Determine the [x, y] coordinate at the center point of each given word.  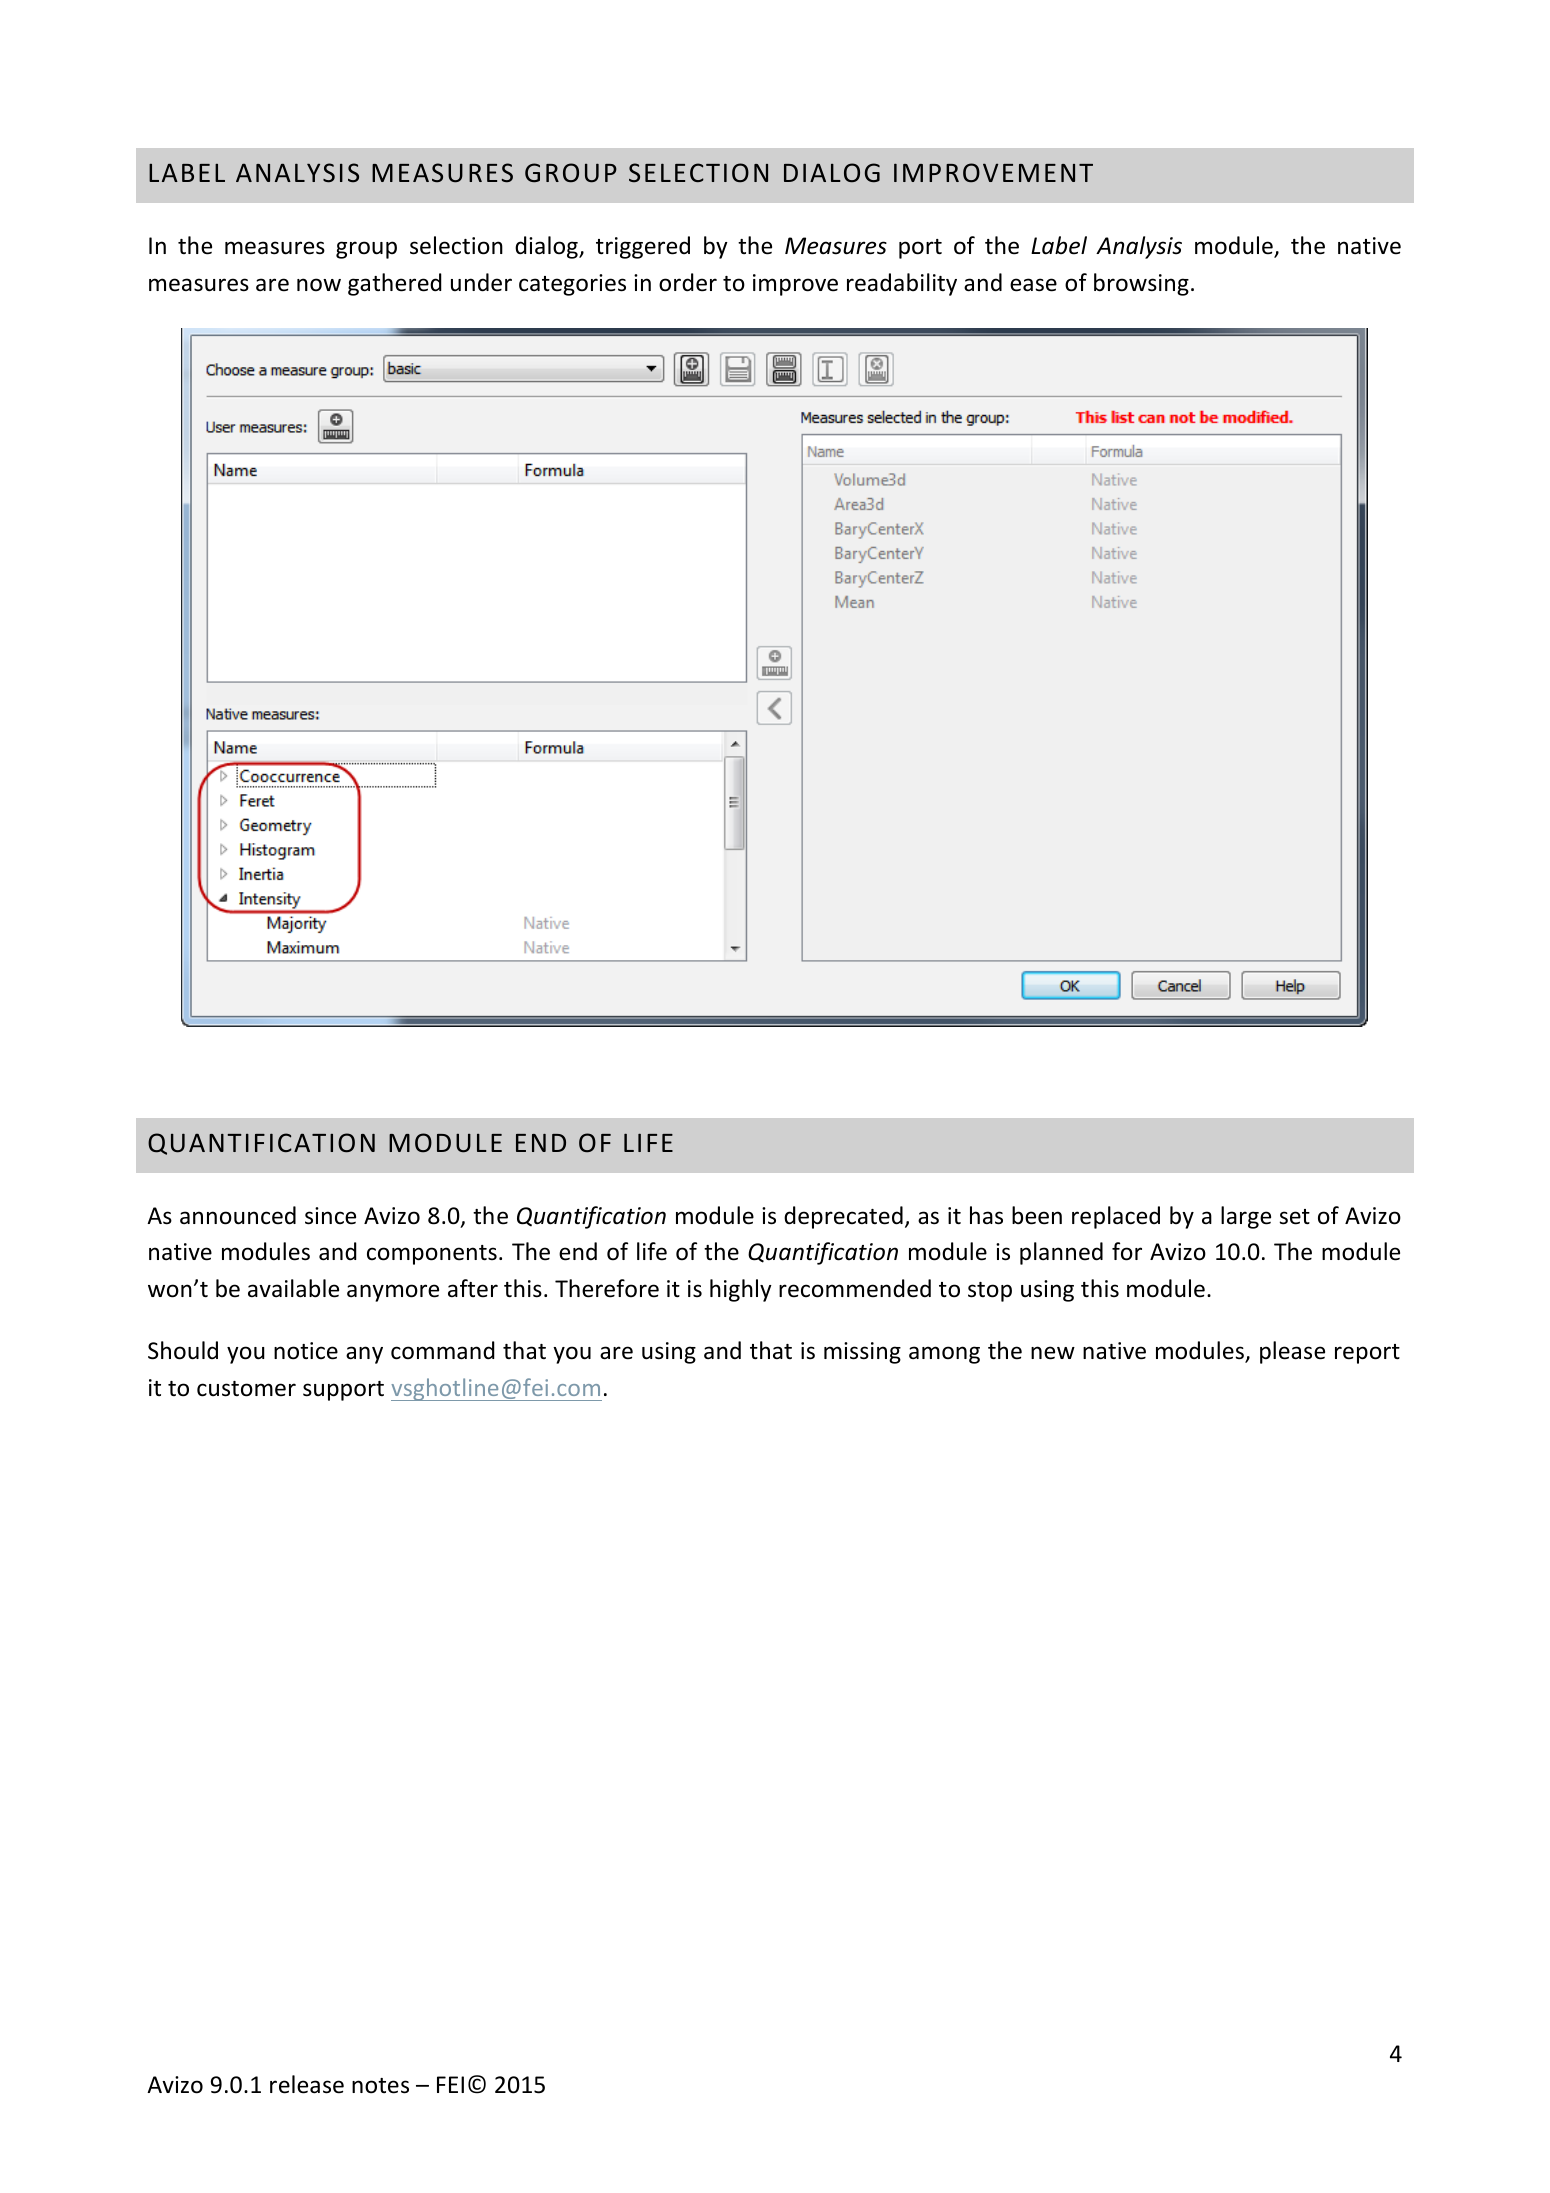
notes [380, 2086]
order [688, 282]
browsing [1141, 284]
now [319, 285]
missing [862, 1353]
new [1053, 1353]
